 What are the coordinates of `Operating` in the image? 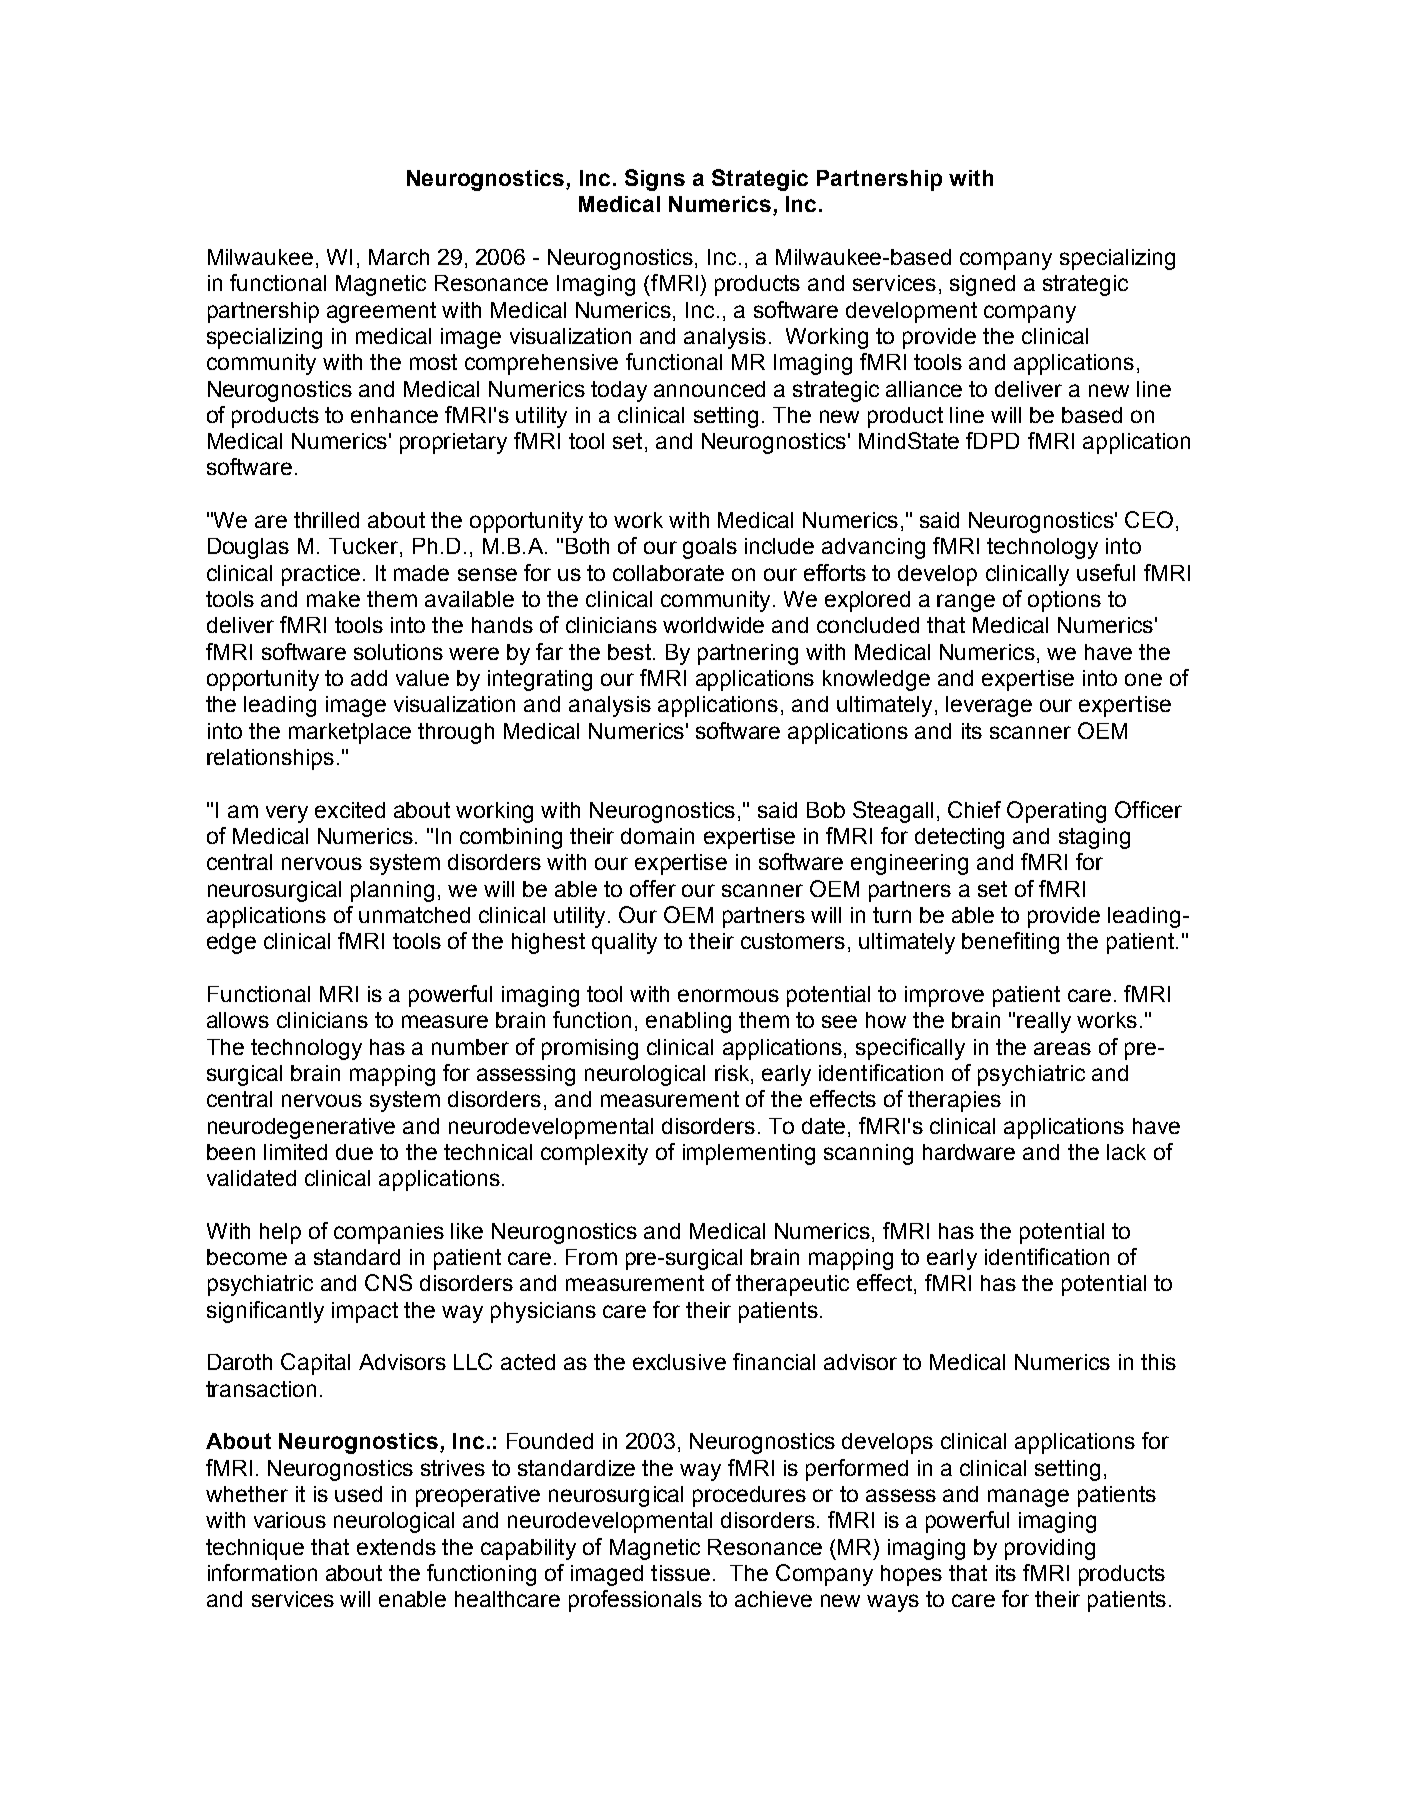 It's located at (1056, 812).
